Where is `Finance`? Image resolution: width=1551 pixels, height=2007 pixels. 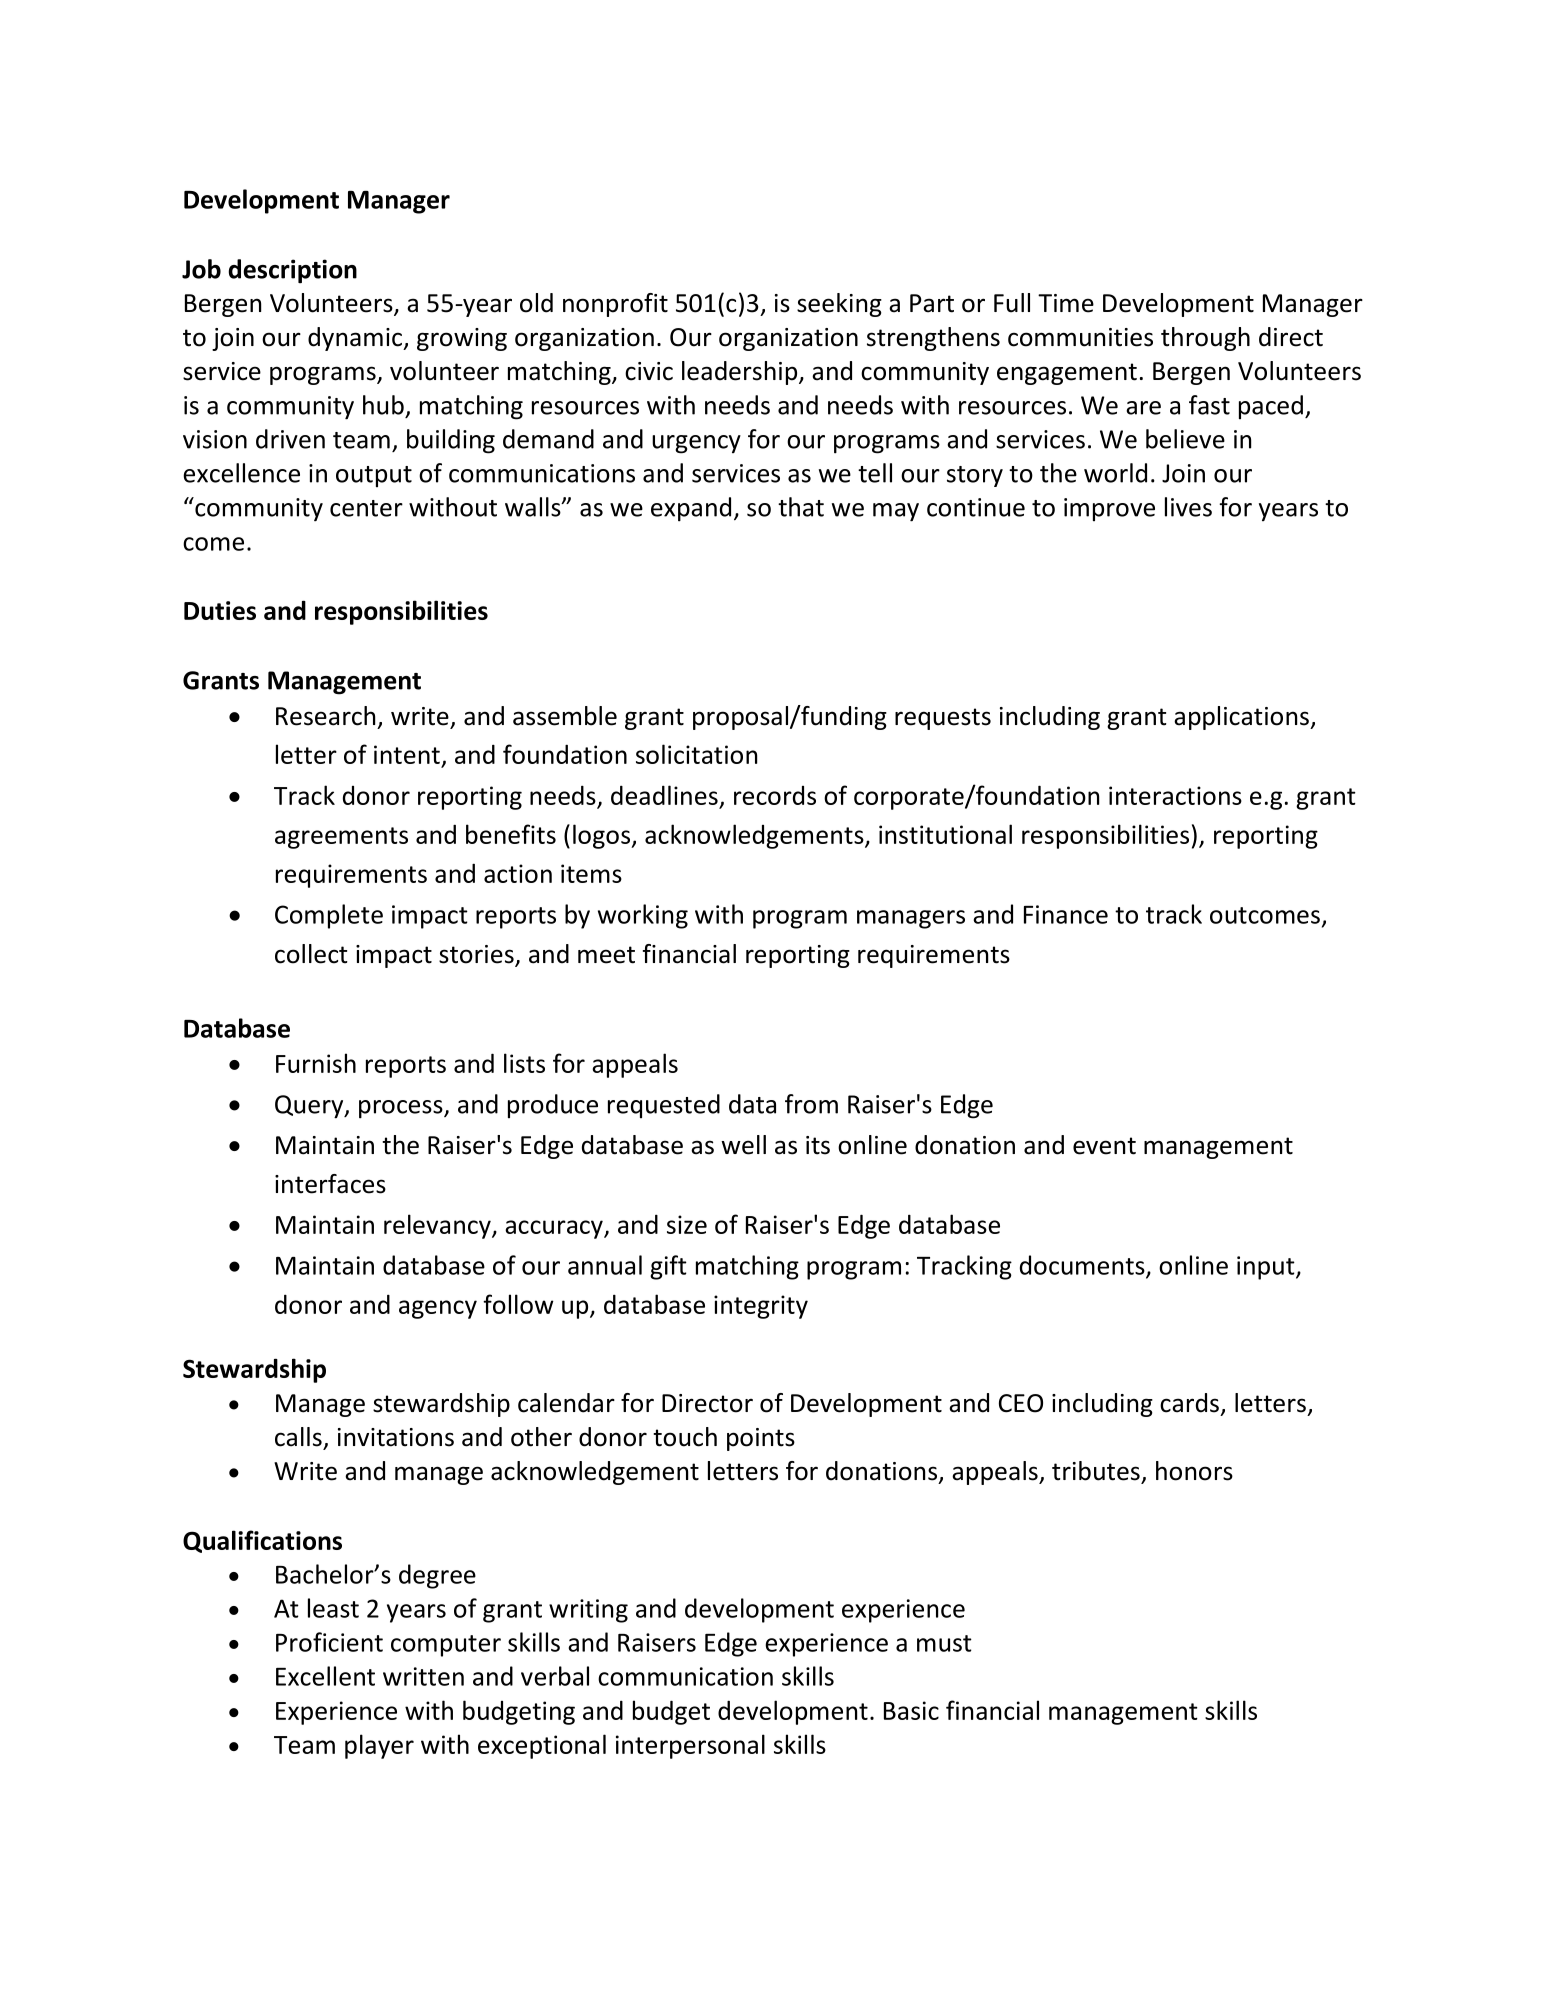
Finance is located at coordinates (1066, 914).
